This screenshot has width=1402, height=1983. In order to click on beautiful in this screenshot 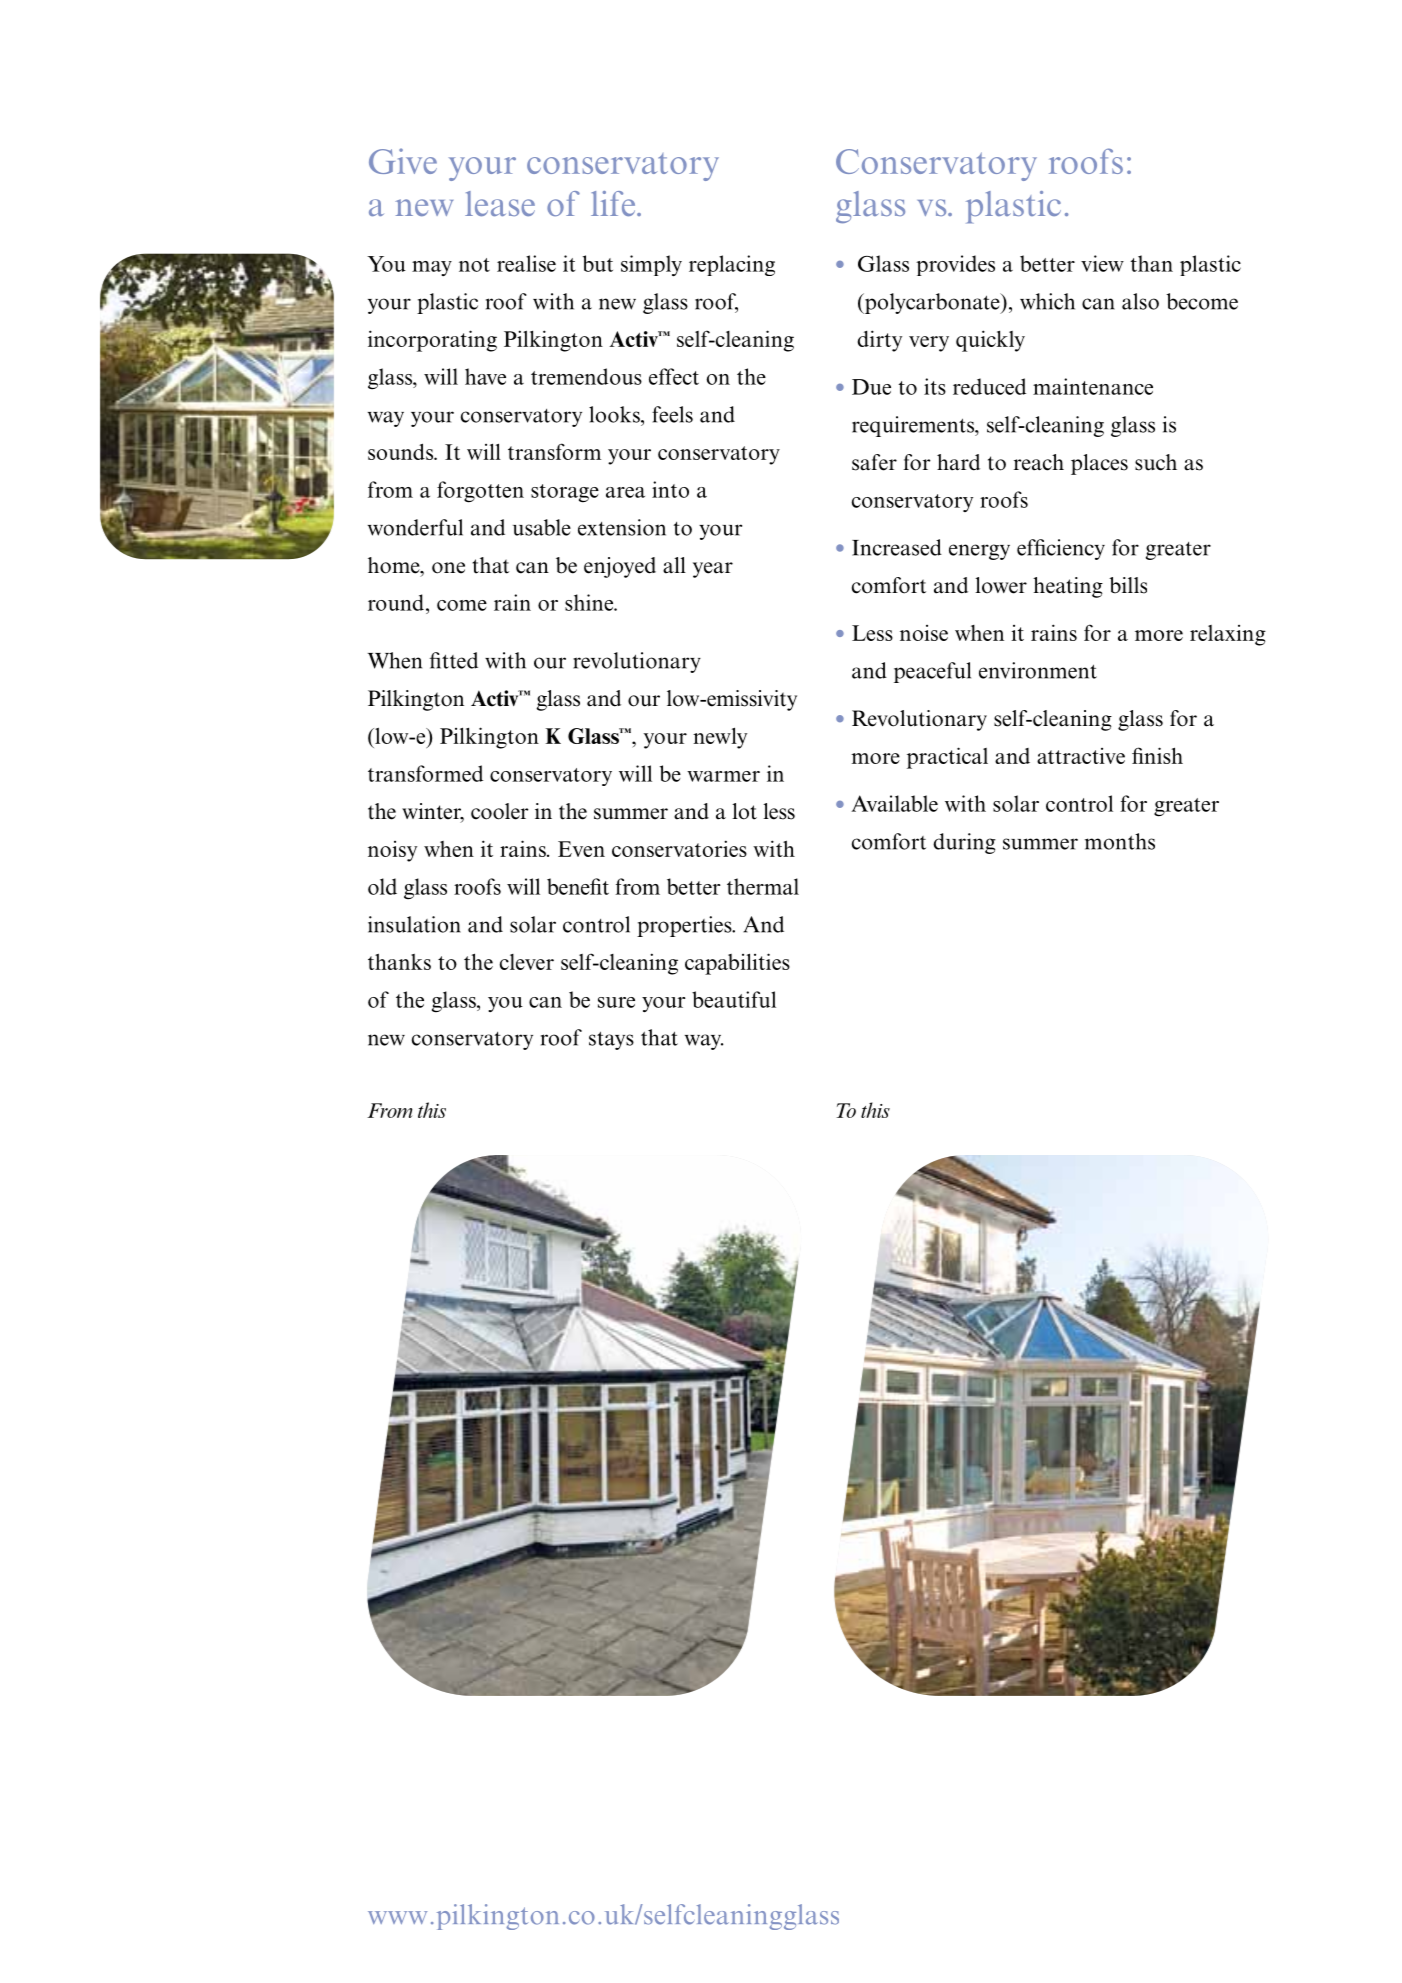, I will do `click(734, 999)`.
